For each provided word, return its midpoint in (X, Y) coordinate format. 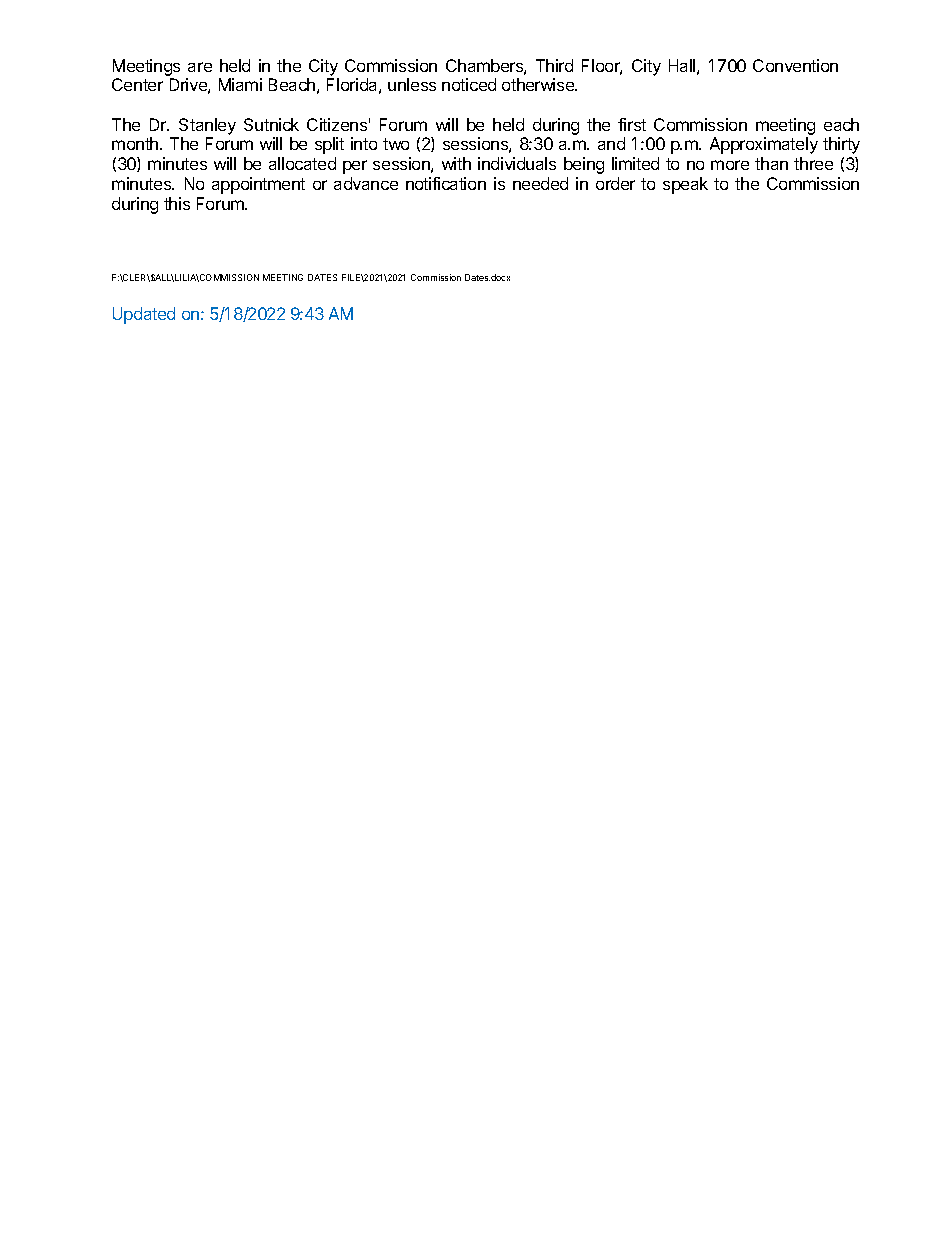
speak (685, 185)
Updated (144, 315)
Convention (795, 65)
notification (446, 183)
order (615, 183)
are (200, 67)
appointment (258, 185)
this (177, 203)
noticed (469, 84)
